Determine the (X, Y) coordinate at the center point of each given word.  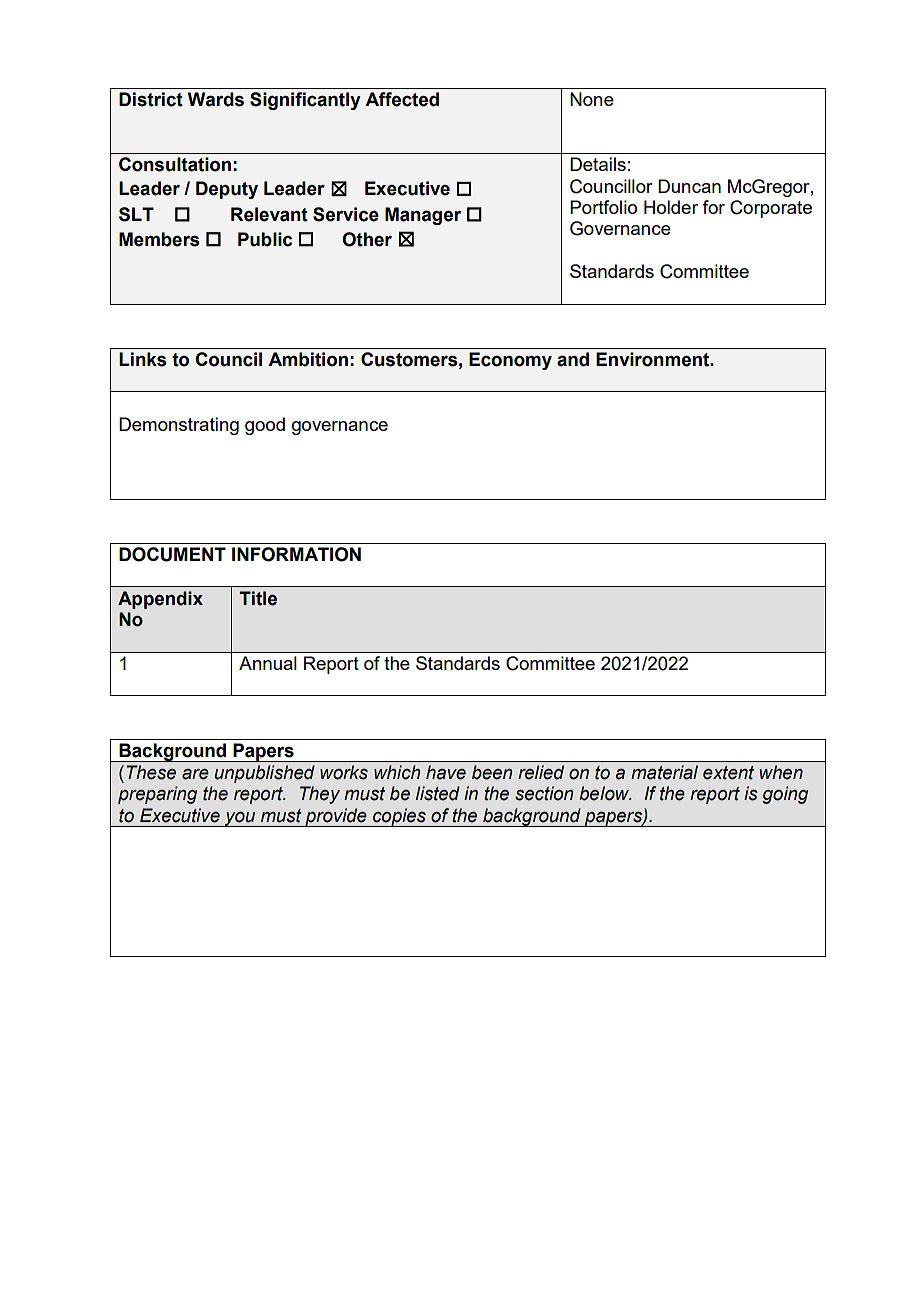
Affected (402, 99)
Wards (216, 99)
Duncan (689, 186)
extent (728, 773)
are (195, 774)
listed (438, 793)
